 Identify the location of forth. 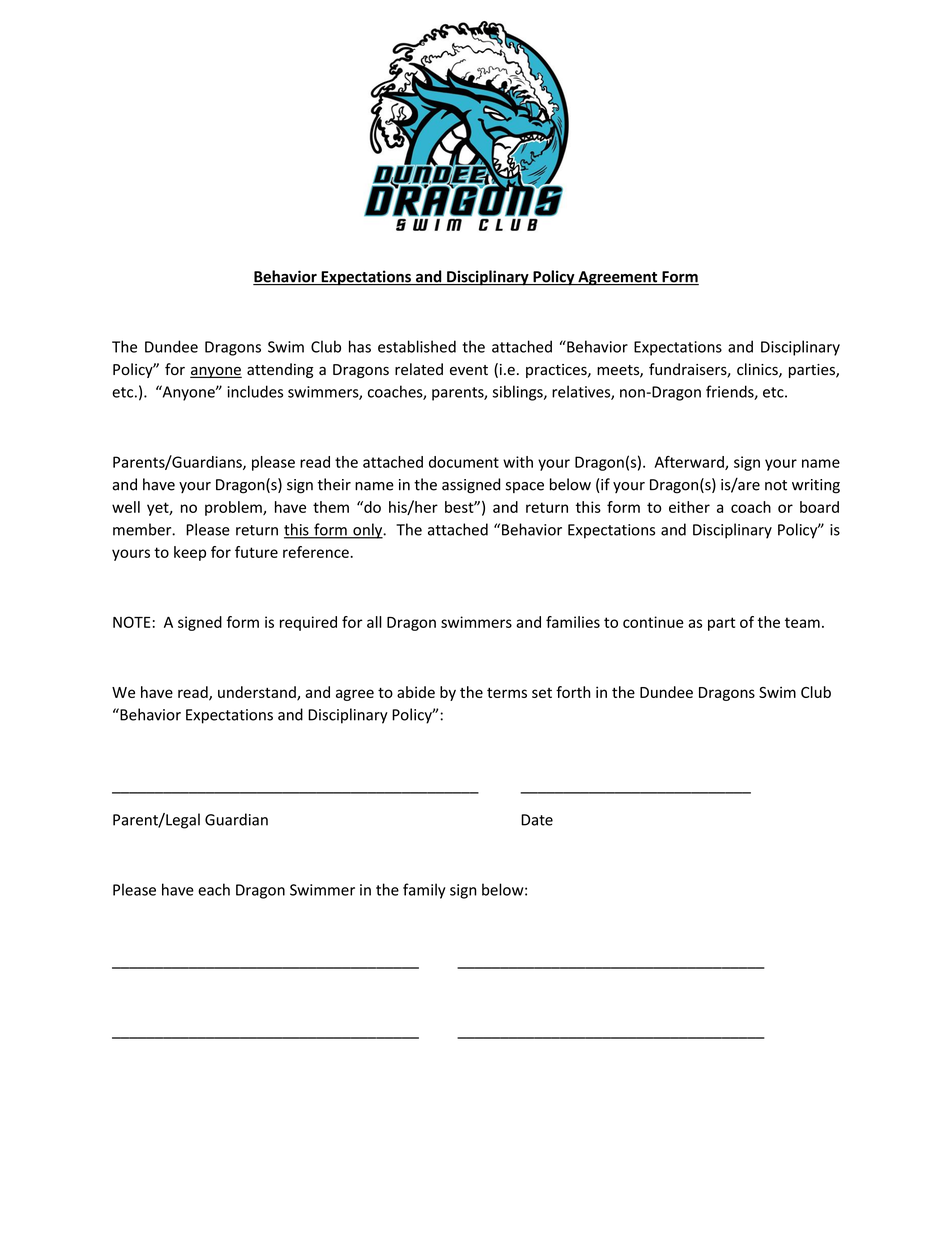
(573, 692).
